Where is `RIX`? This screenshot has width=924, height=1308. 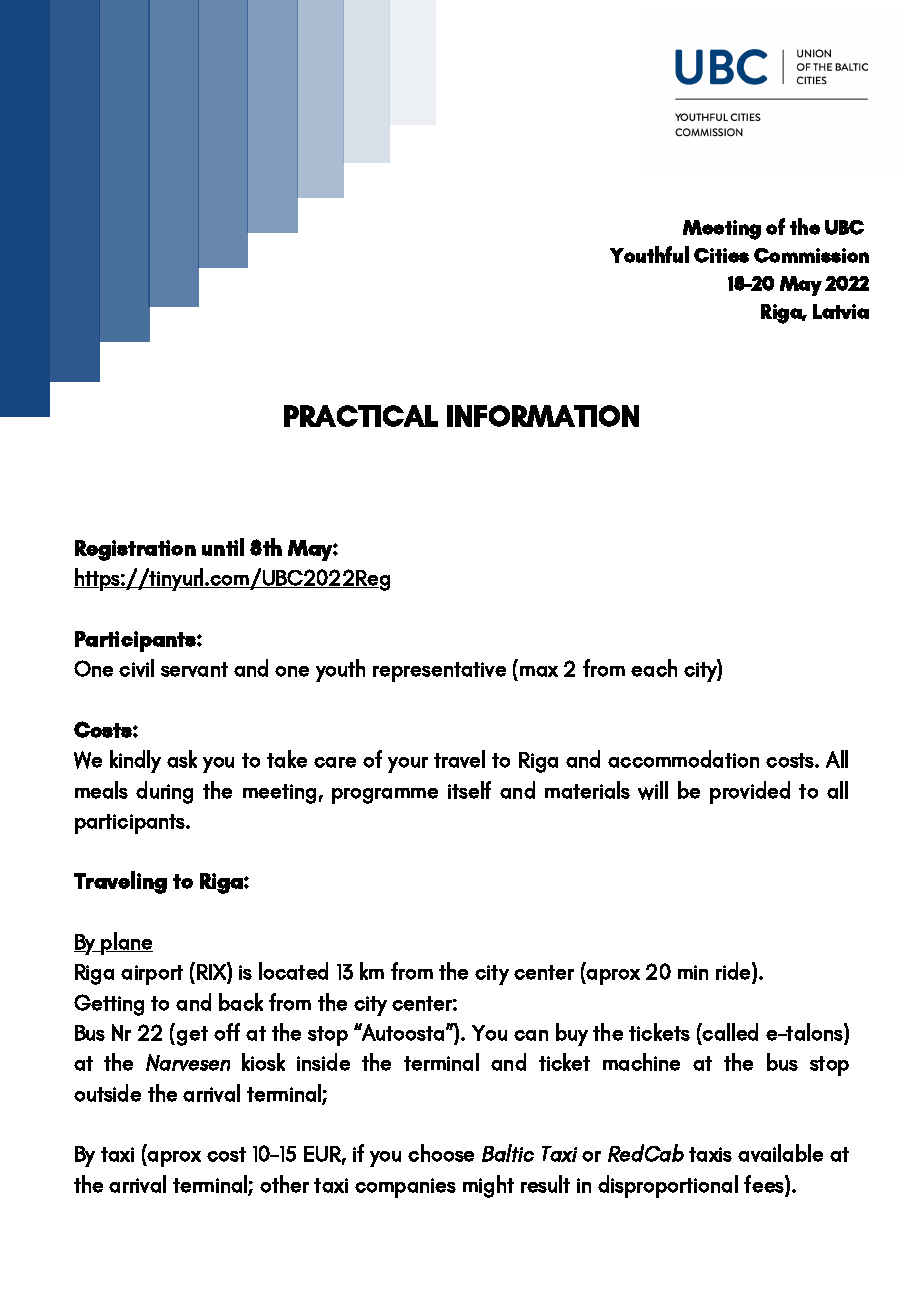
RIX is located at coordinates (212, 971).
